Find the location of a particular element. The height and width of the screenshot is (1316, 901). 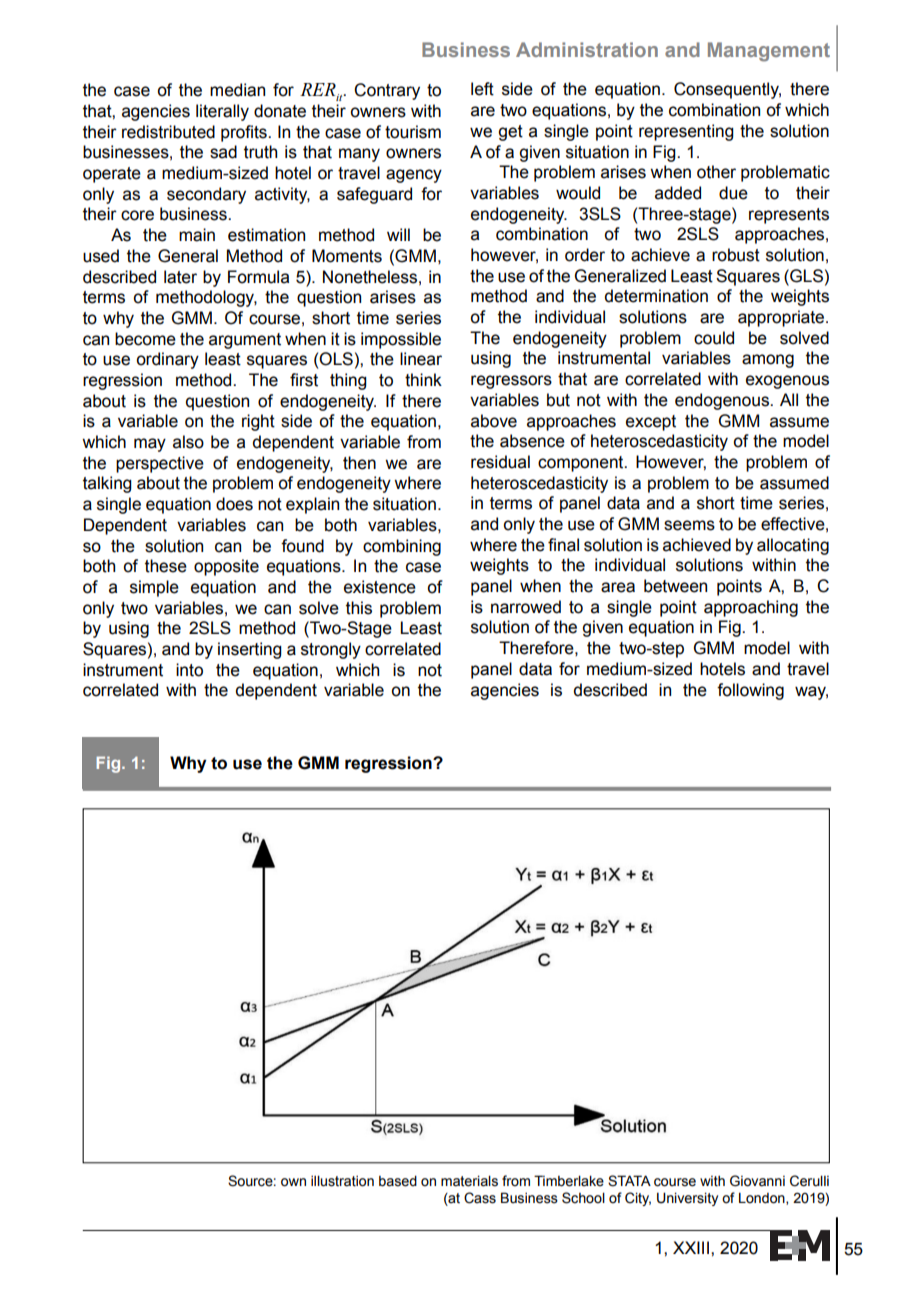

strongly is located at coordinates (331, 650).
